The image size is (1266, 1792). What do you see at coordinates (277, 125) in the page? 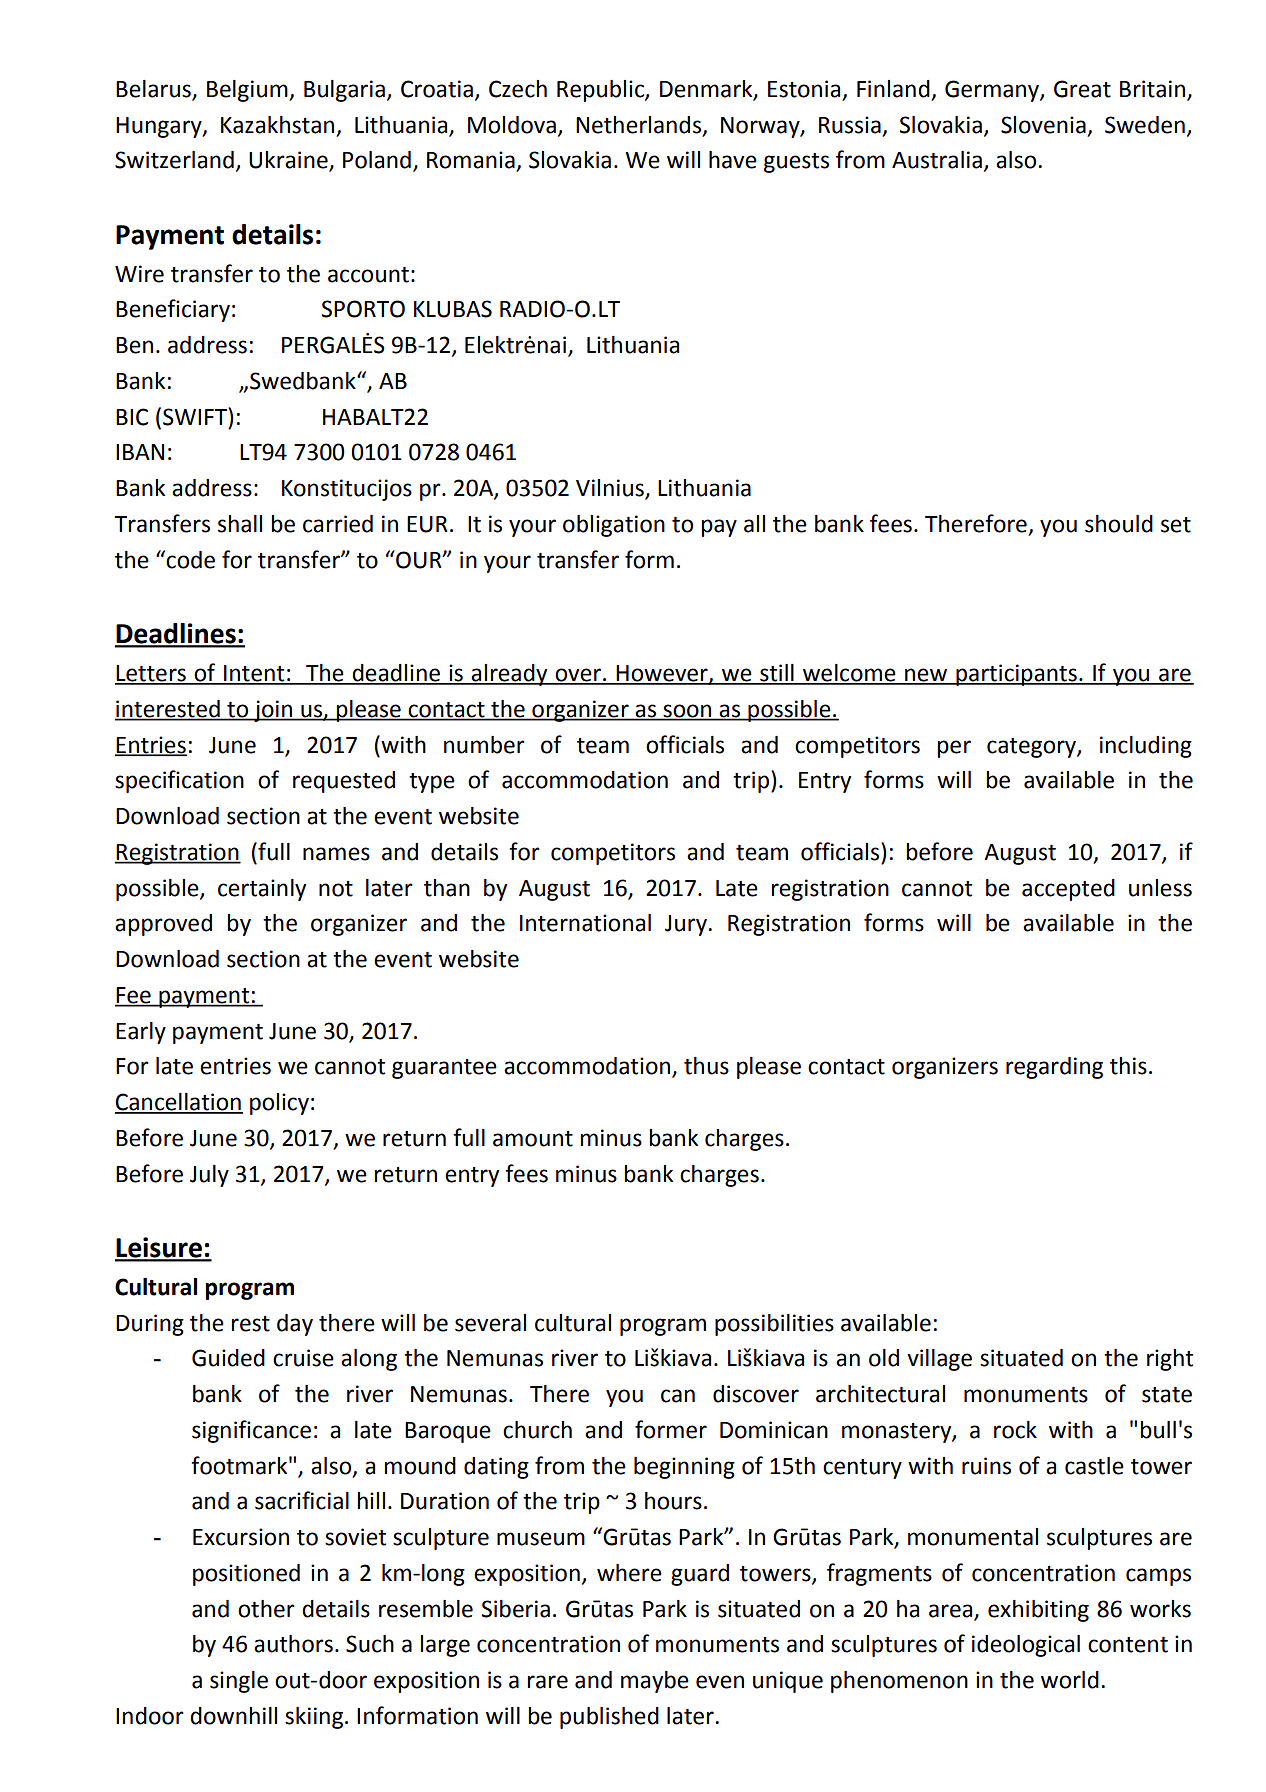
I see `Kazakhstan` at bounding box center [277, 125].
